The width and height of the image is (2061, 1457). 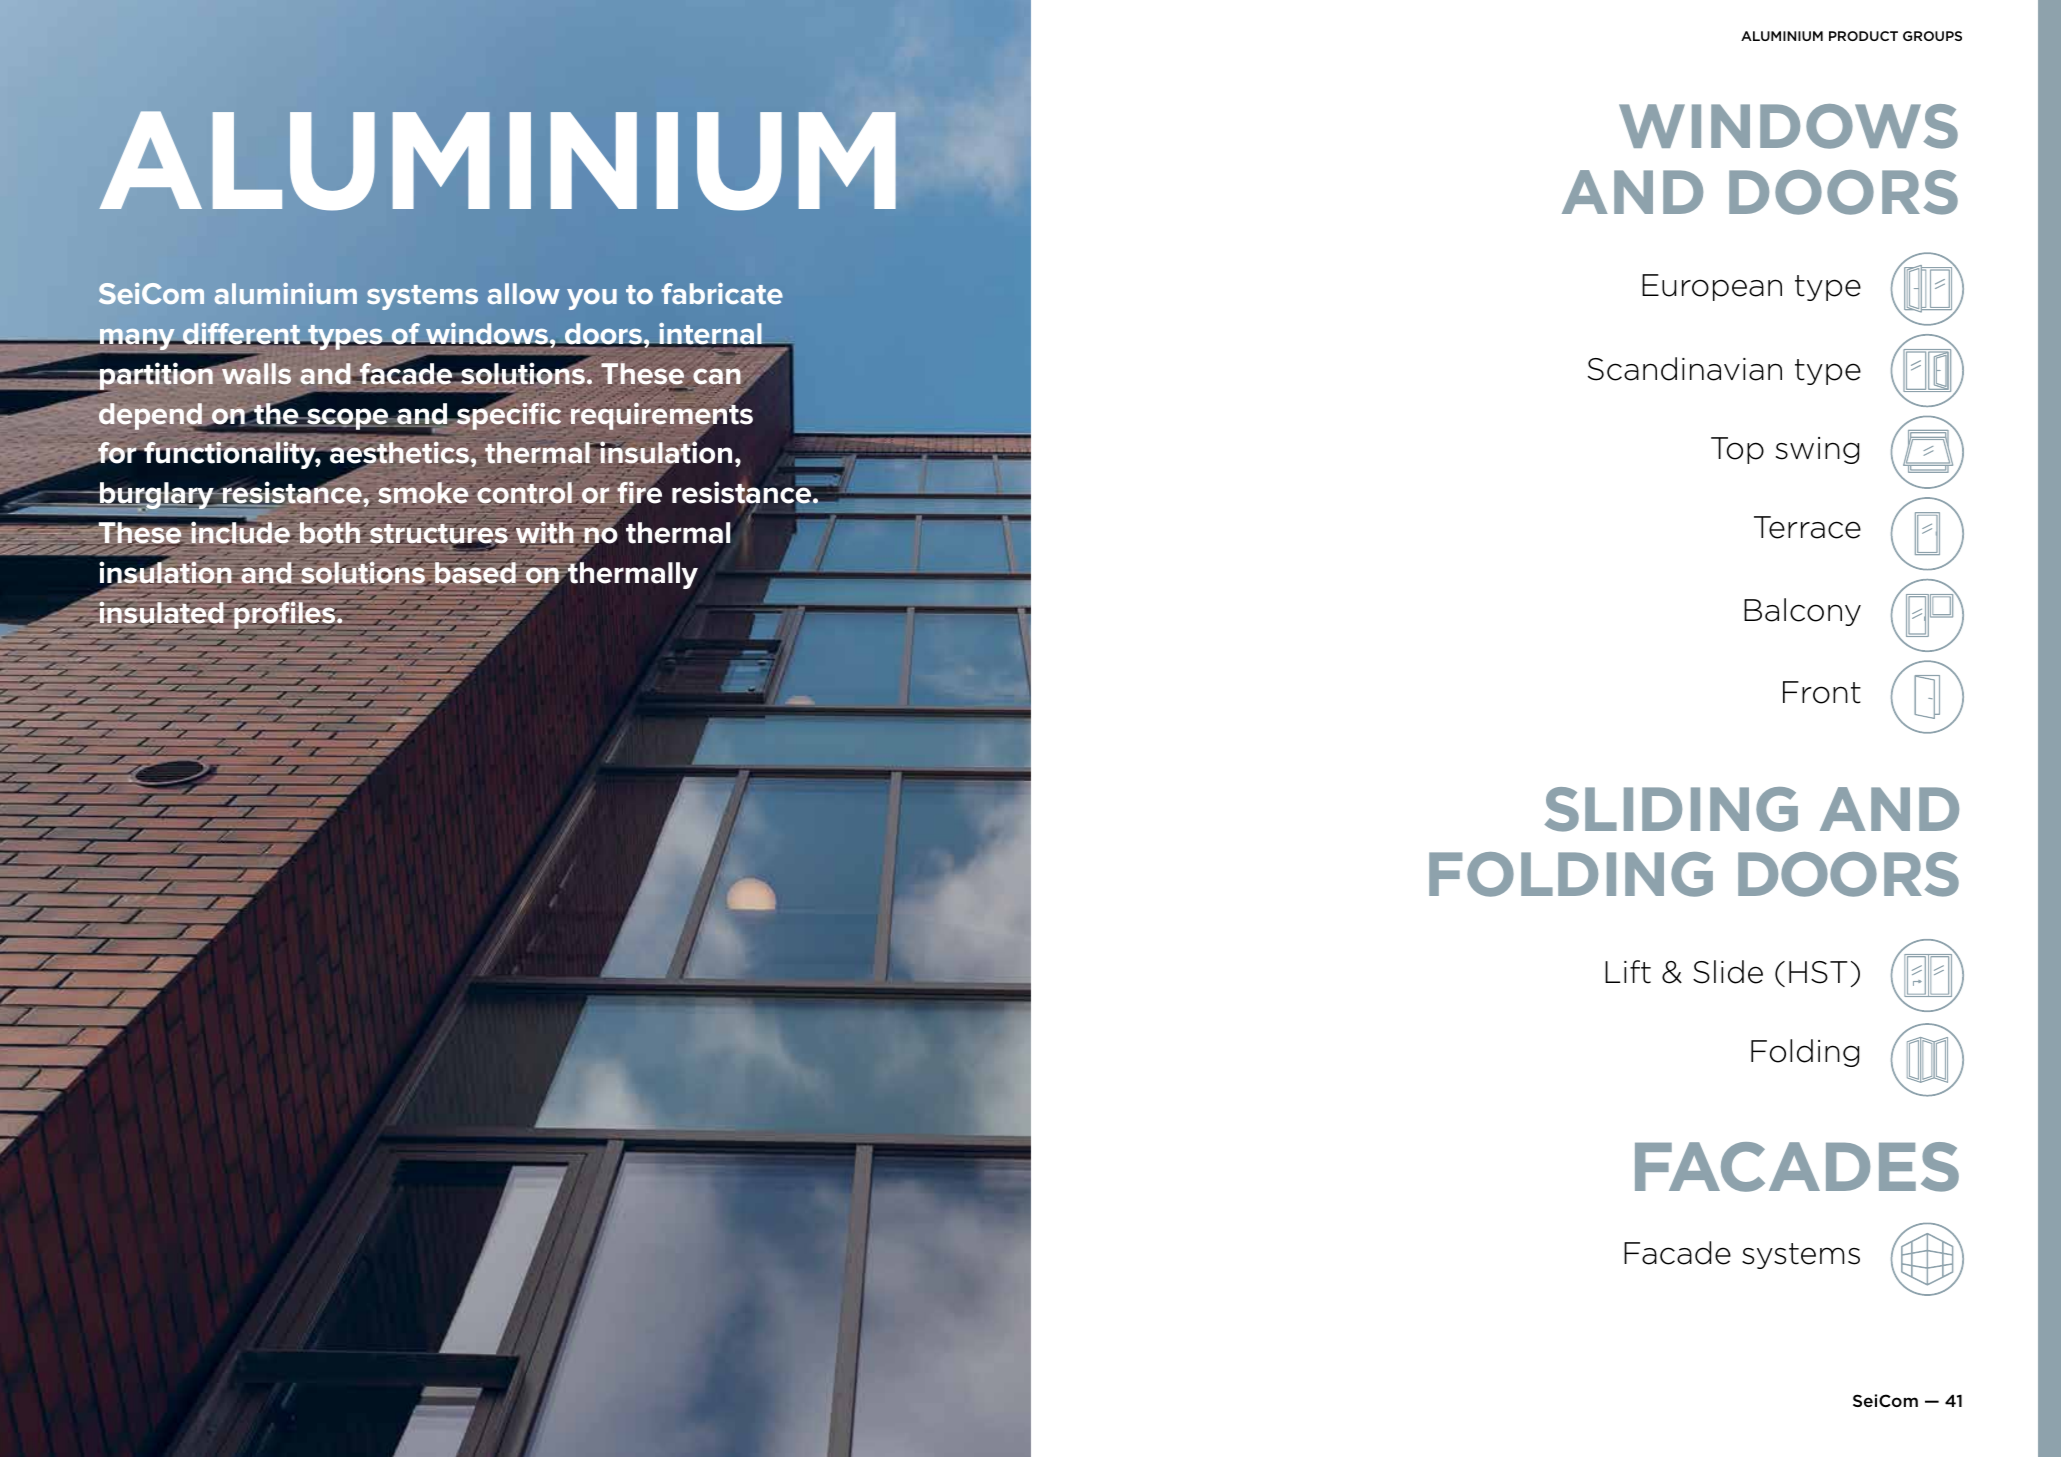 What do you see at coordinates (1628, 972) in the image?
I see `Lift` at bounding box center [1628, 972].
